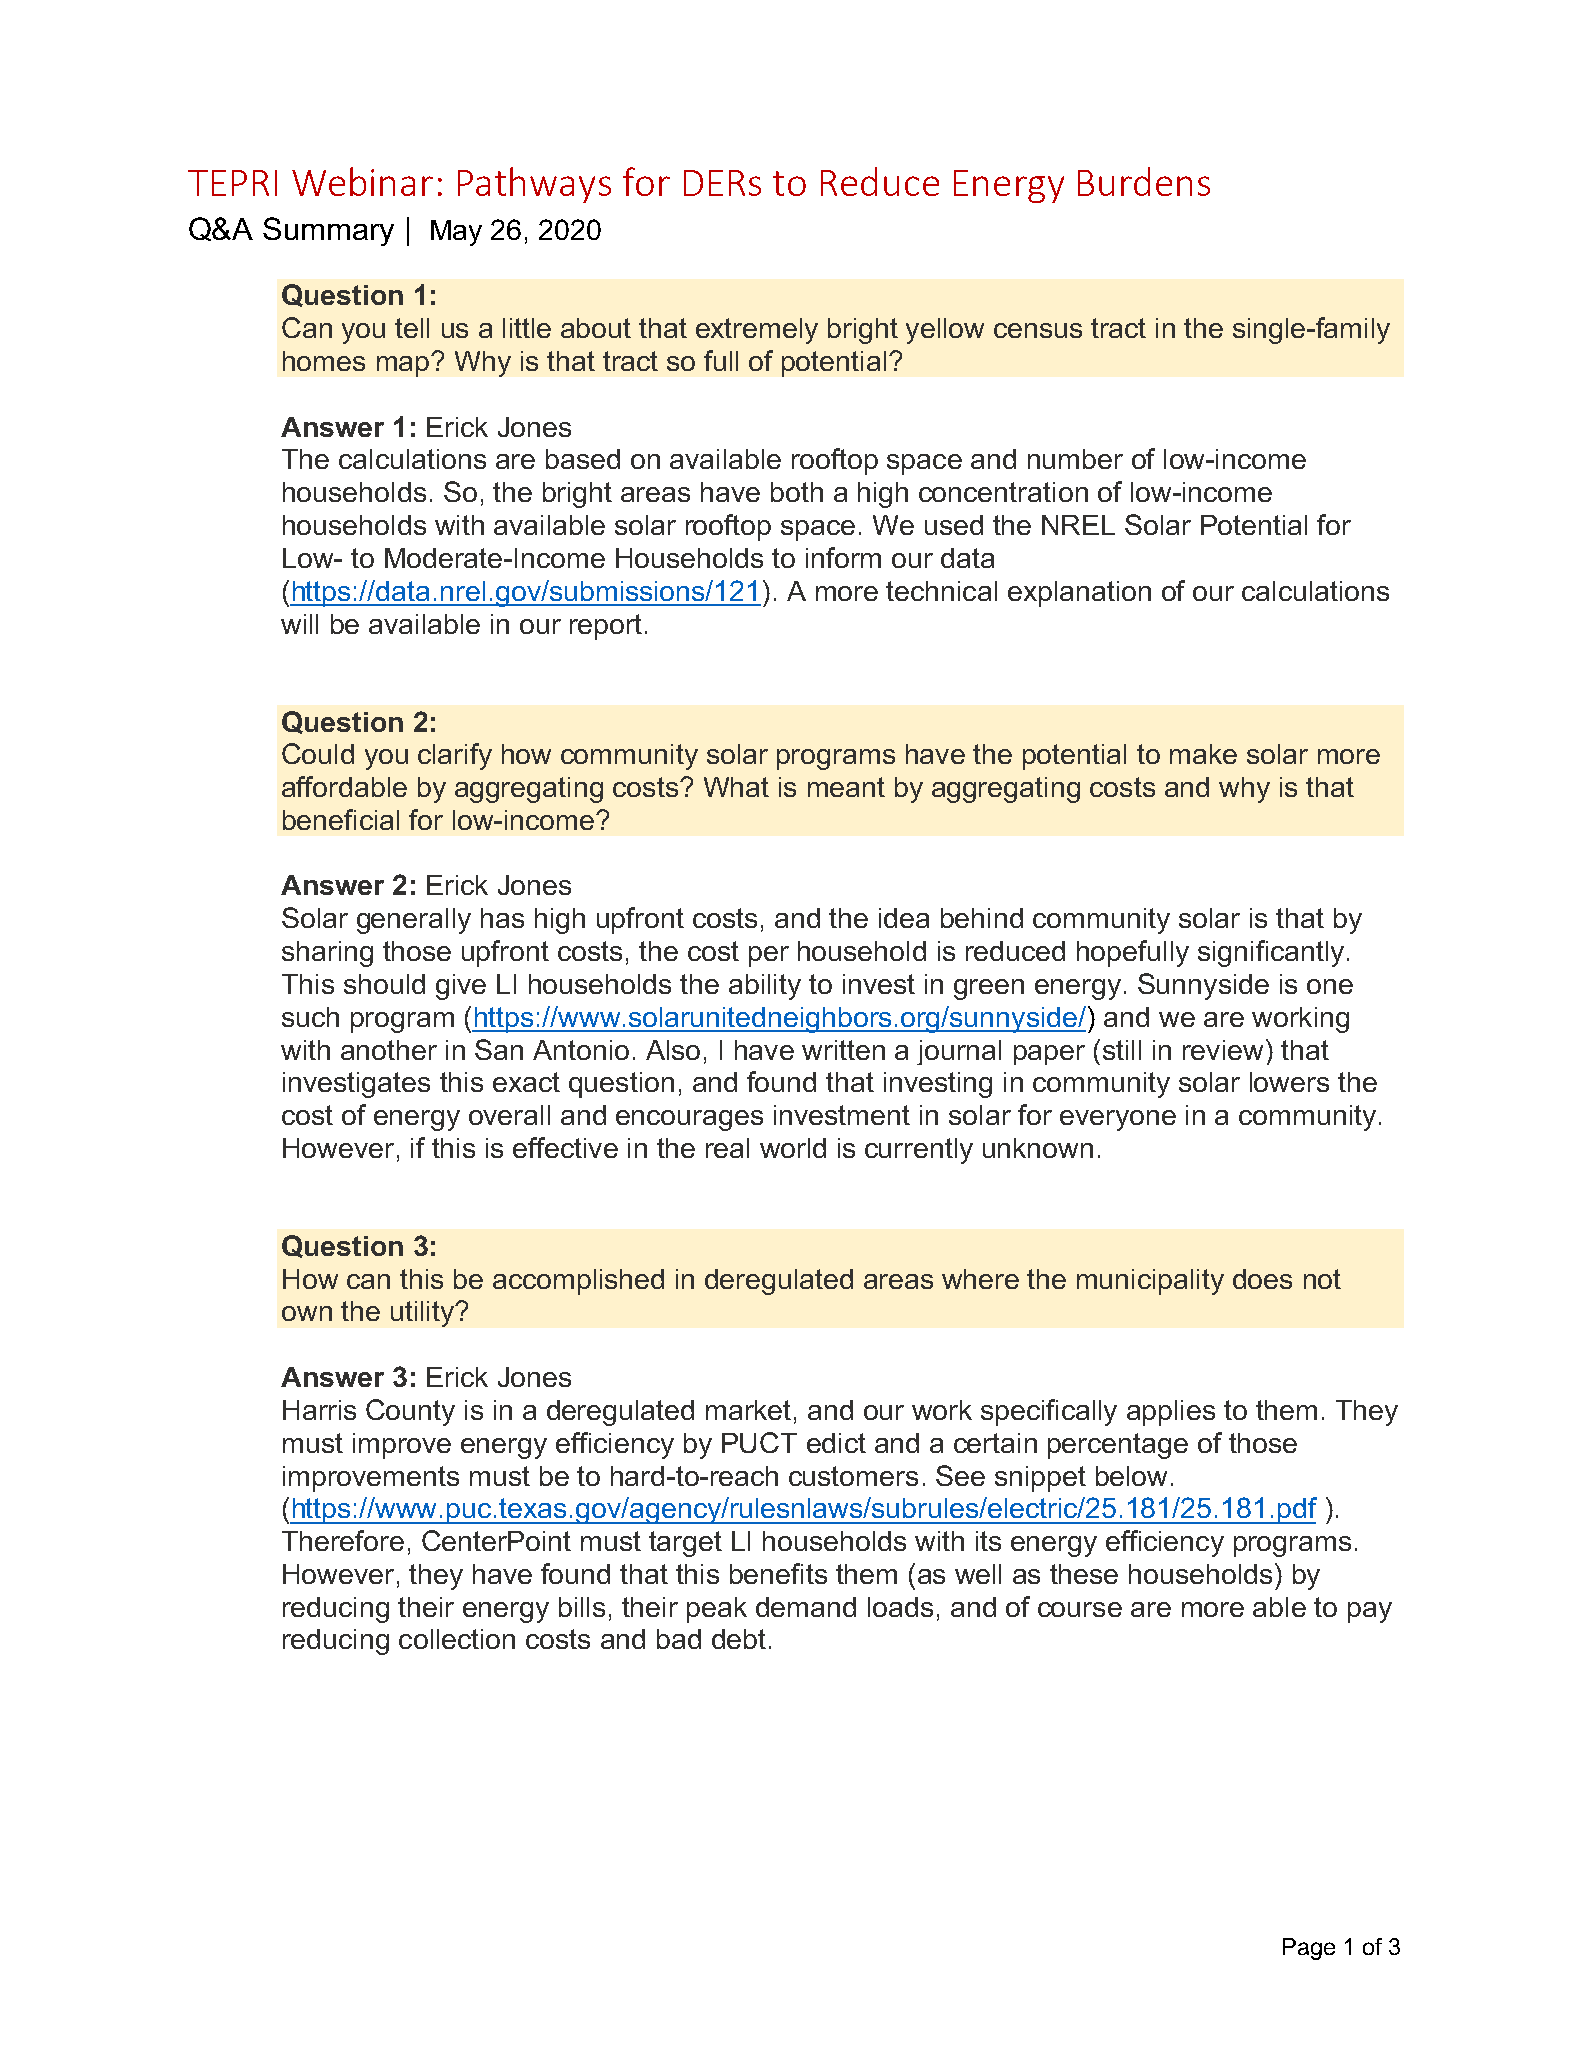 This screenshot has height=2052, width=1586. What do you see at coordinates (757, 331) in the screenshot?
I see `extremely` at bounding box center [757, 331].
